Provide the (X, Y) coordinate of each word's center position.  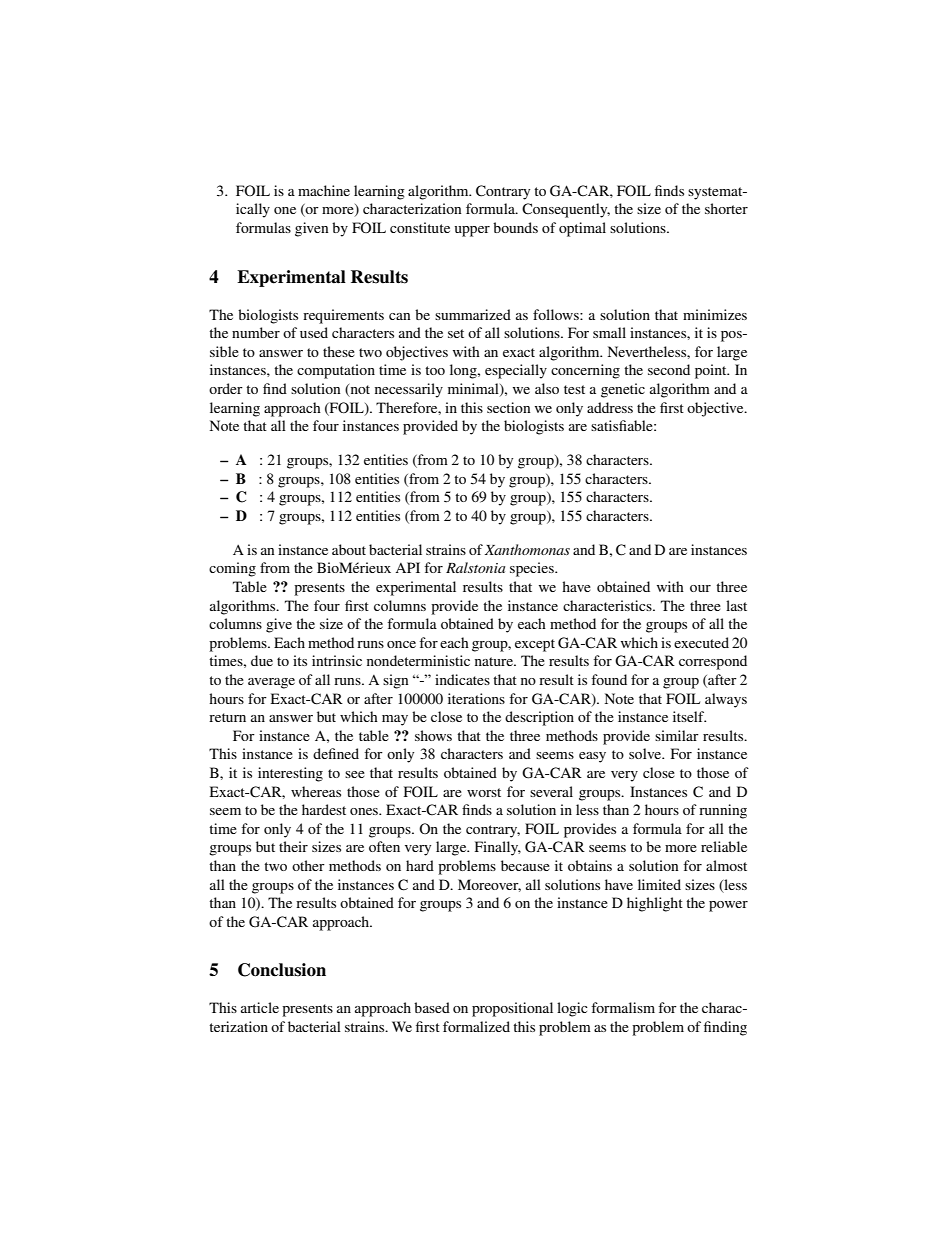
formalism (623, 1007)
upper (472, 231)
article (260, 1007)
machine (324, 190)
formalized (476, 1026)
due (262, 660)
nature (495, 661)
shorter (726, 208)
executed (701, 642)
